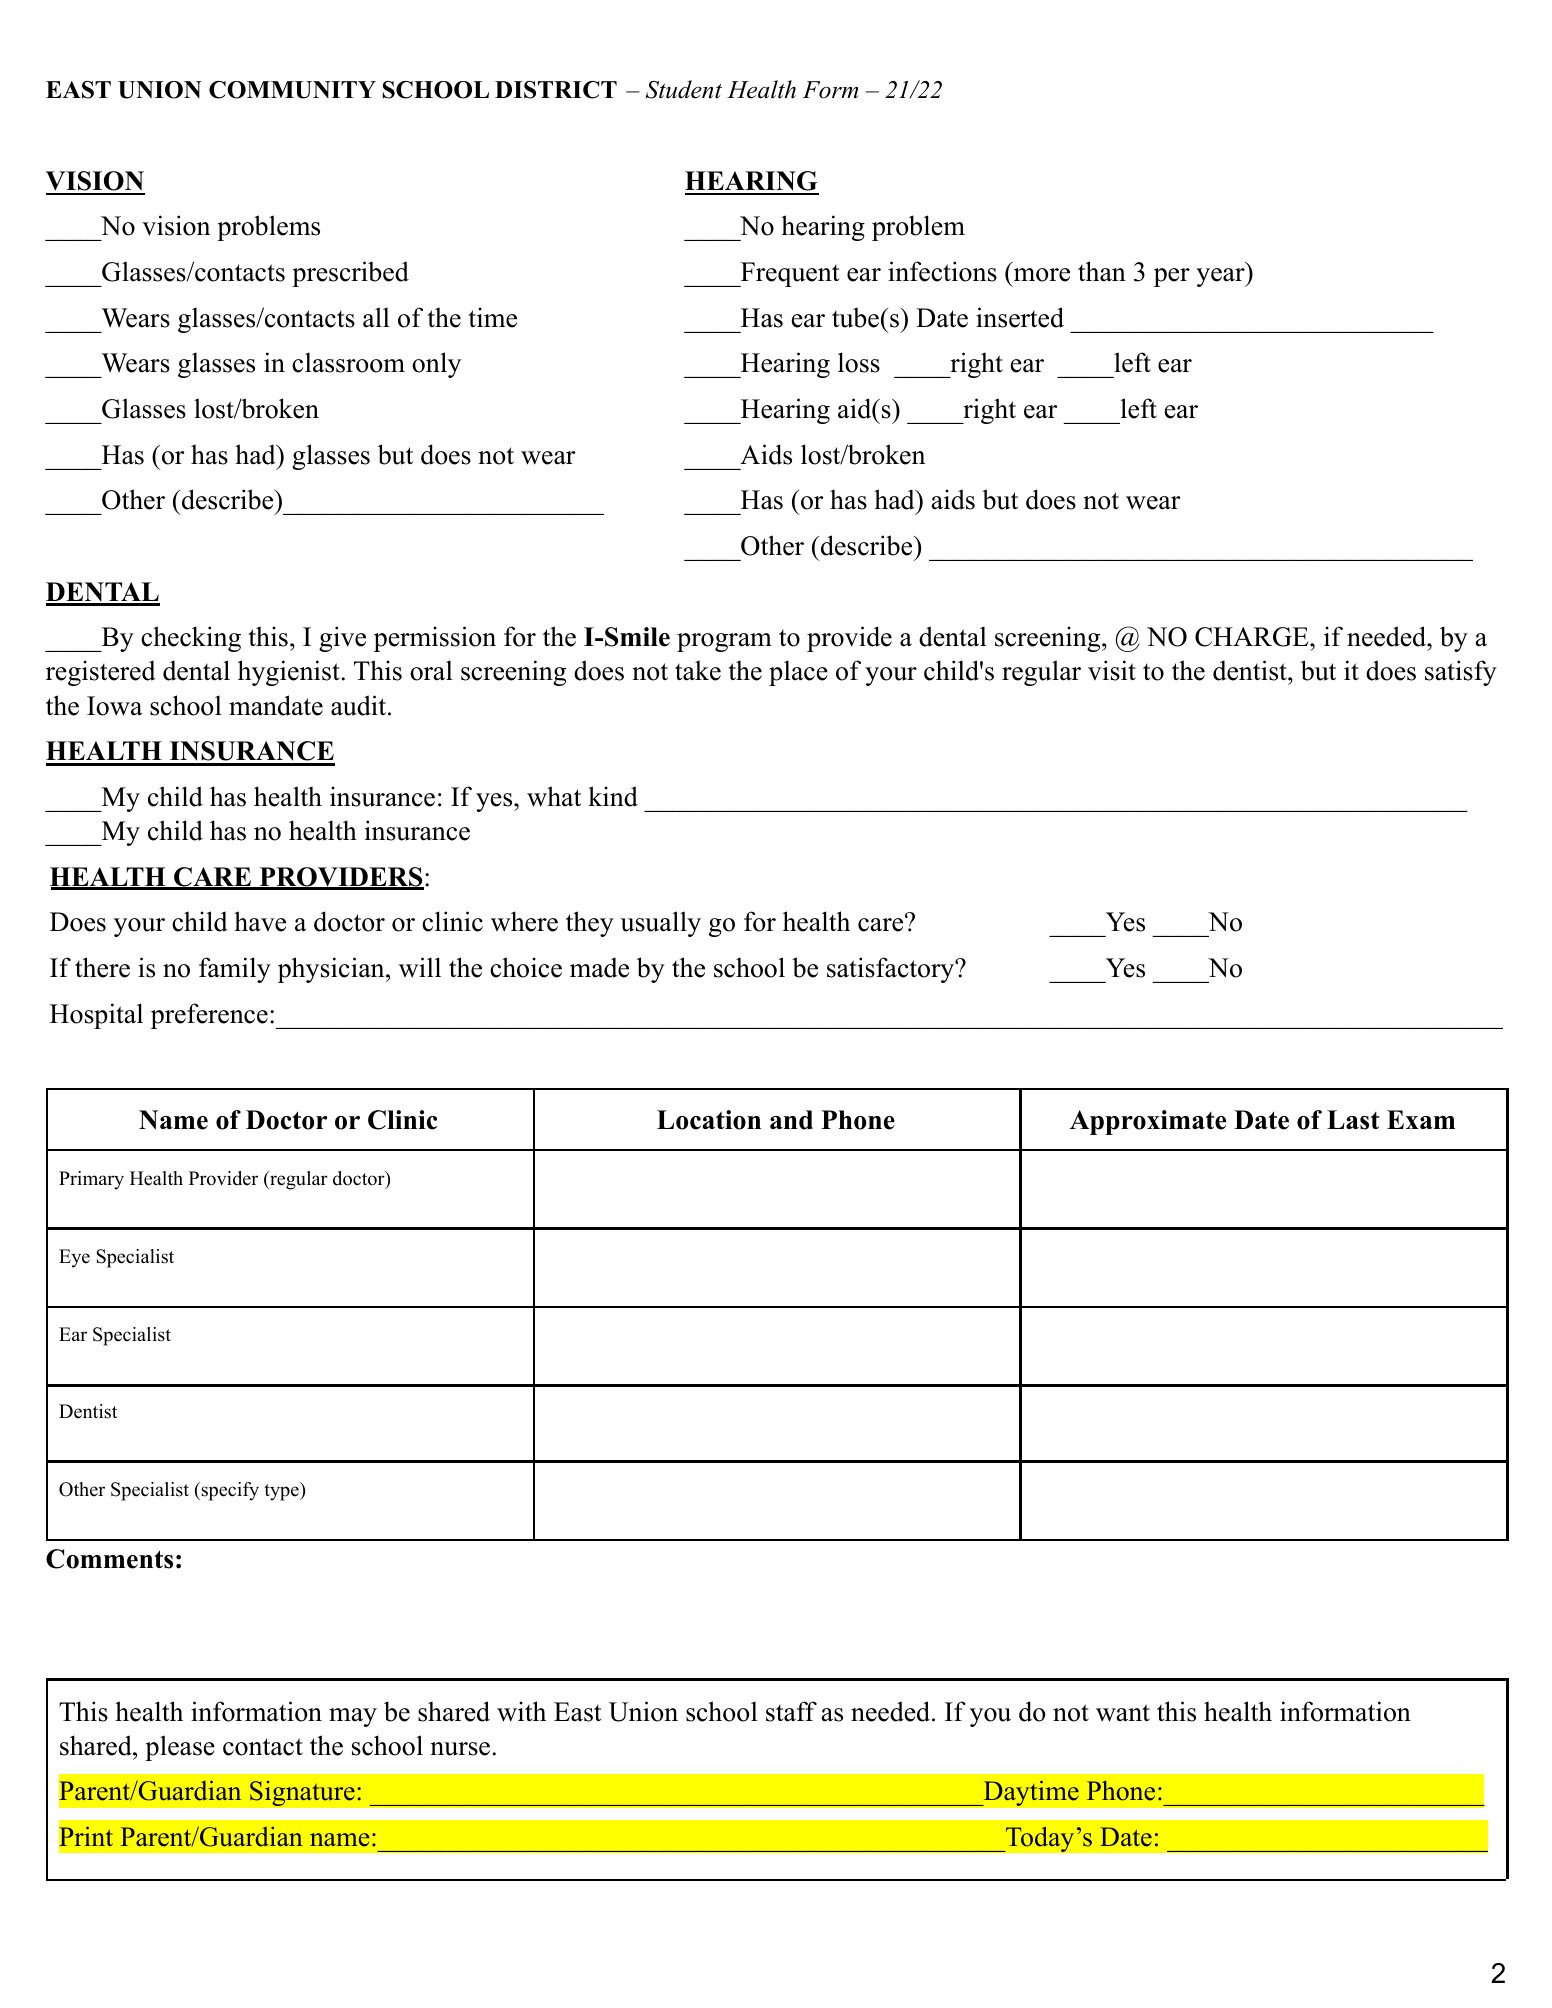  What do you see at coordinates (180, 1748) in the image?
I see `please` at bounding box center [180, 1748].
